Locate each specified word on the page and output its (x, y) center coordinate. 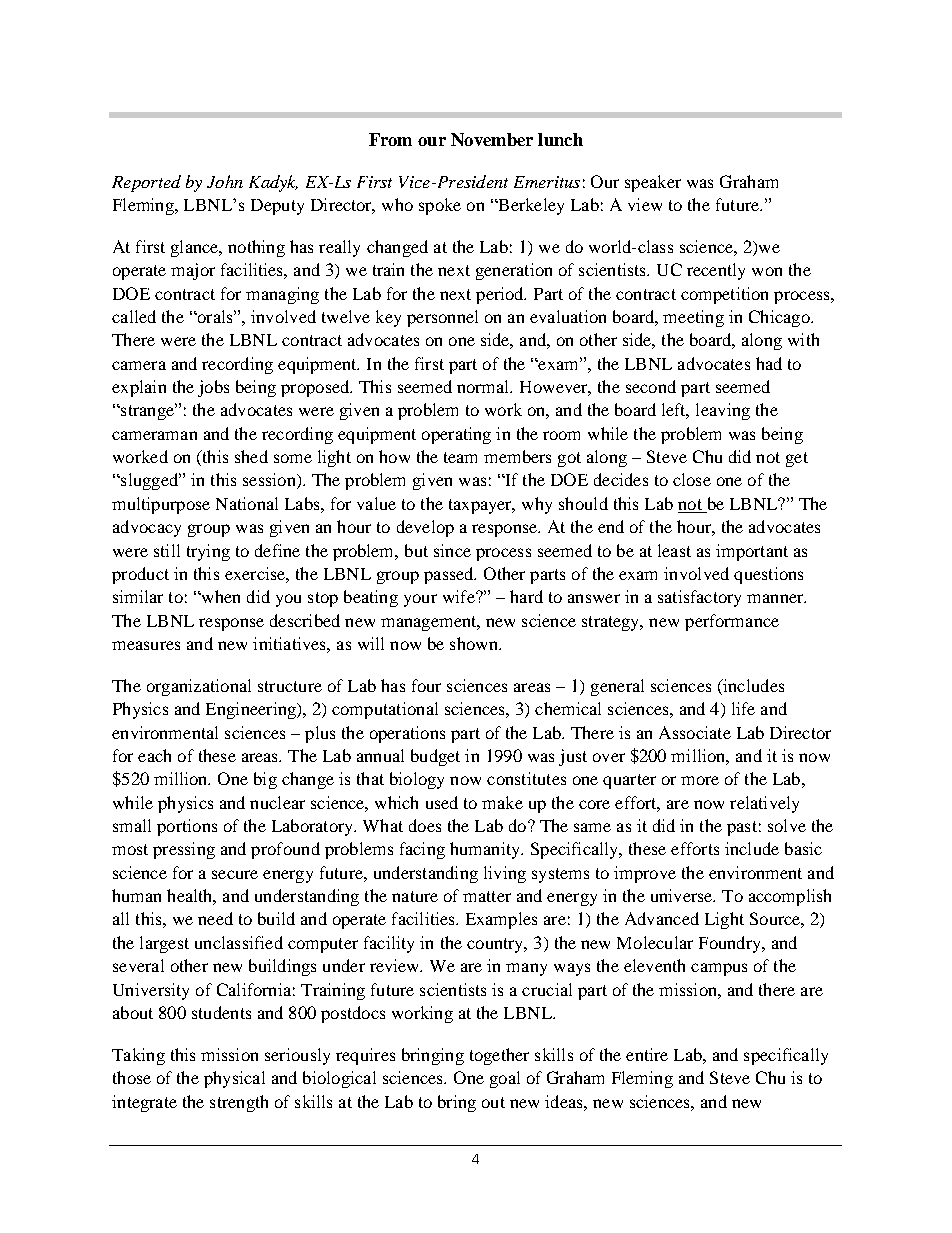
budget (435, 757)
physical (234, 1079)
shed (251, 456)
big (265, 780)
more (700, 780)
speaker (653, 183)
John (225, 181)
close (692, 479)
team (460, 457)
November (492, 139)
